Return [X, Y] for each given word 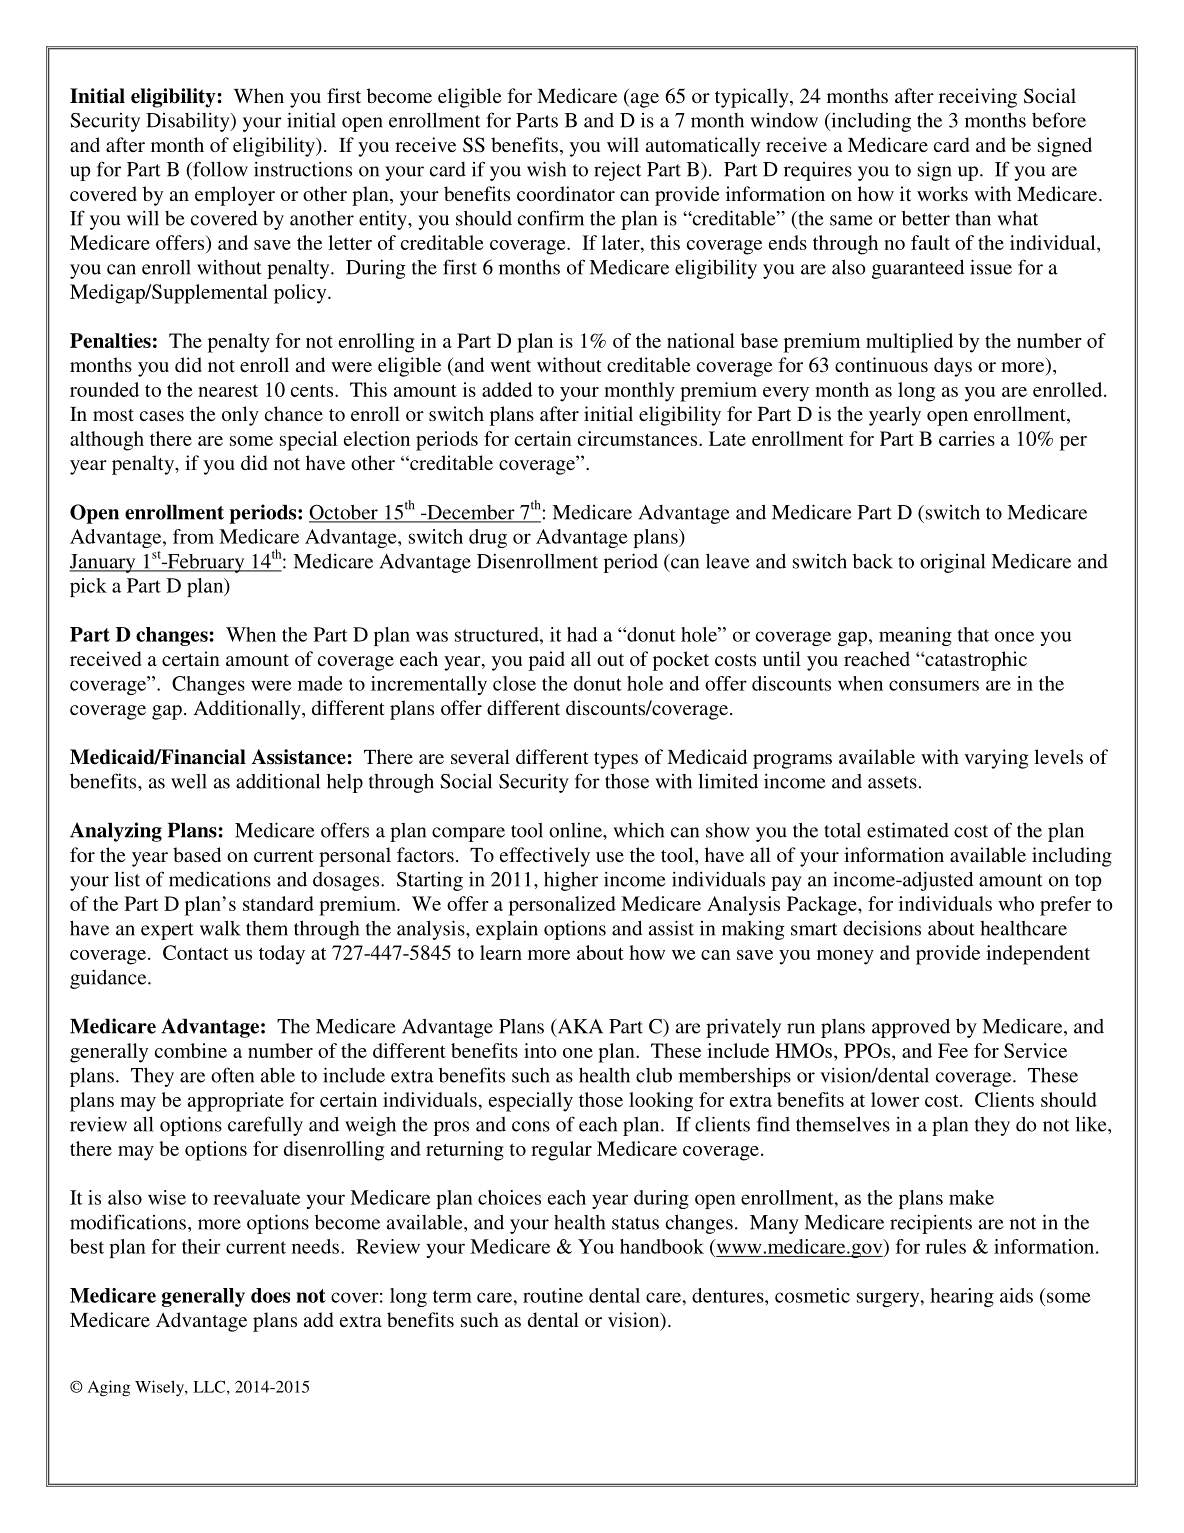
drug [488, 538]
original [952, 563]
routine [553, 1295]
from [193, 536]
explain [507, 930]
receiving [978, 98]
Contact [196, 952]
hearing [962, 1297]
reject [617, 171]
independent [1038, 955]
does [270, 1295]
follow [219, 169]
